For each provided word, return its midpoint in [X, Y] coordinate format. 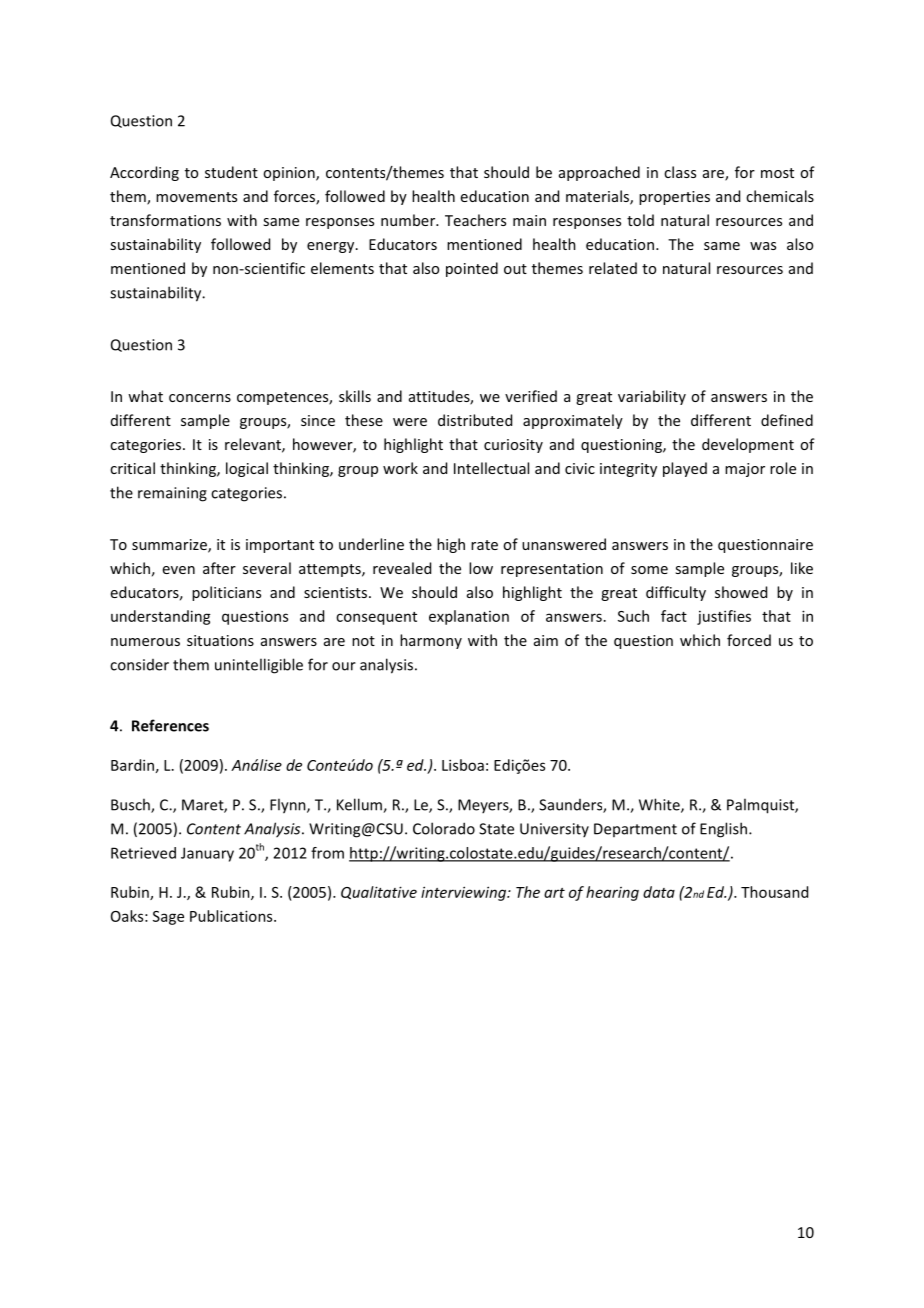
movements [196, 197]
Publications [232, 916]
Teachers [475, 220]
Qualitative [379, 893]
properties [674, 198]
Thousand [774, 892]
